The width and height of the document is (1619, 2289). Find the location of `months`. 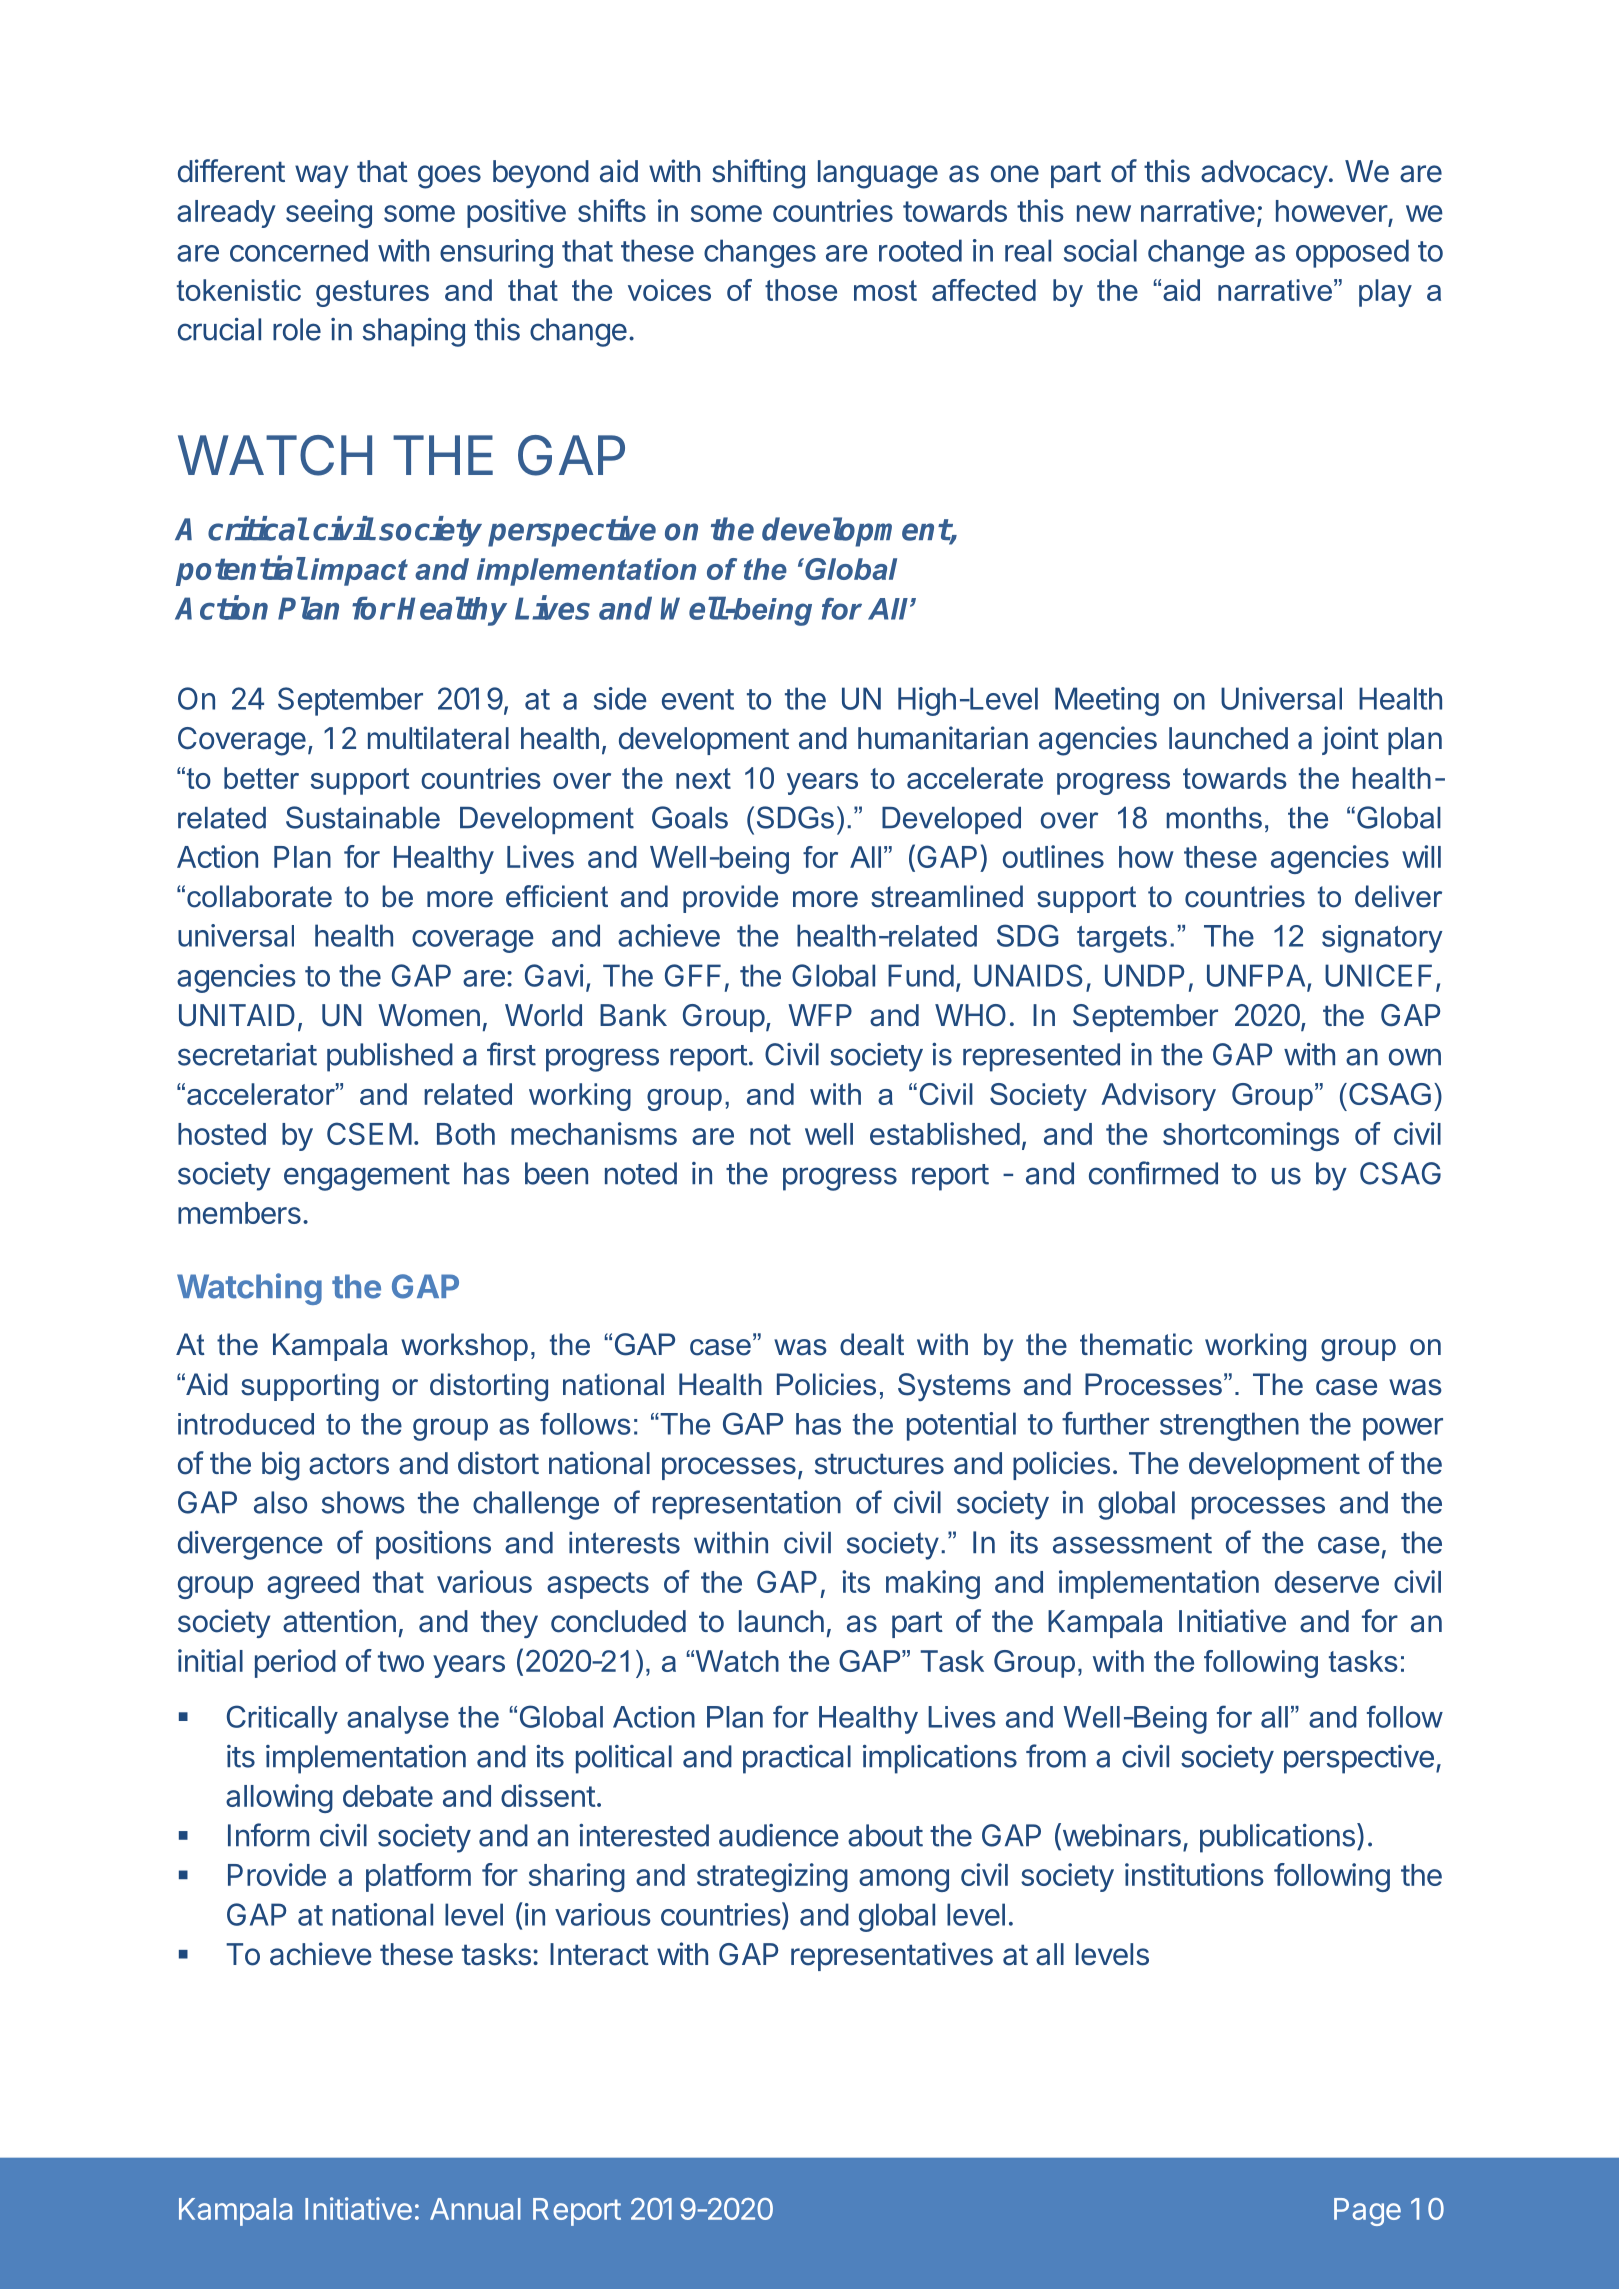

months is located at coordinates (1214, 818).
